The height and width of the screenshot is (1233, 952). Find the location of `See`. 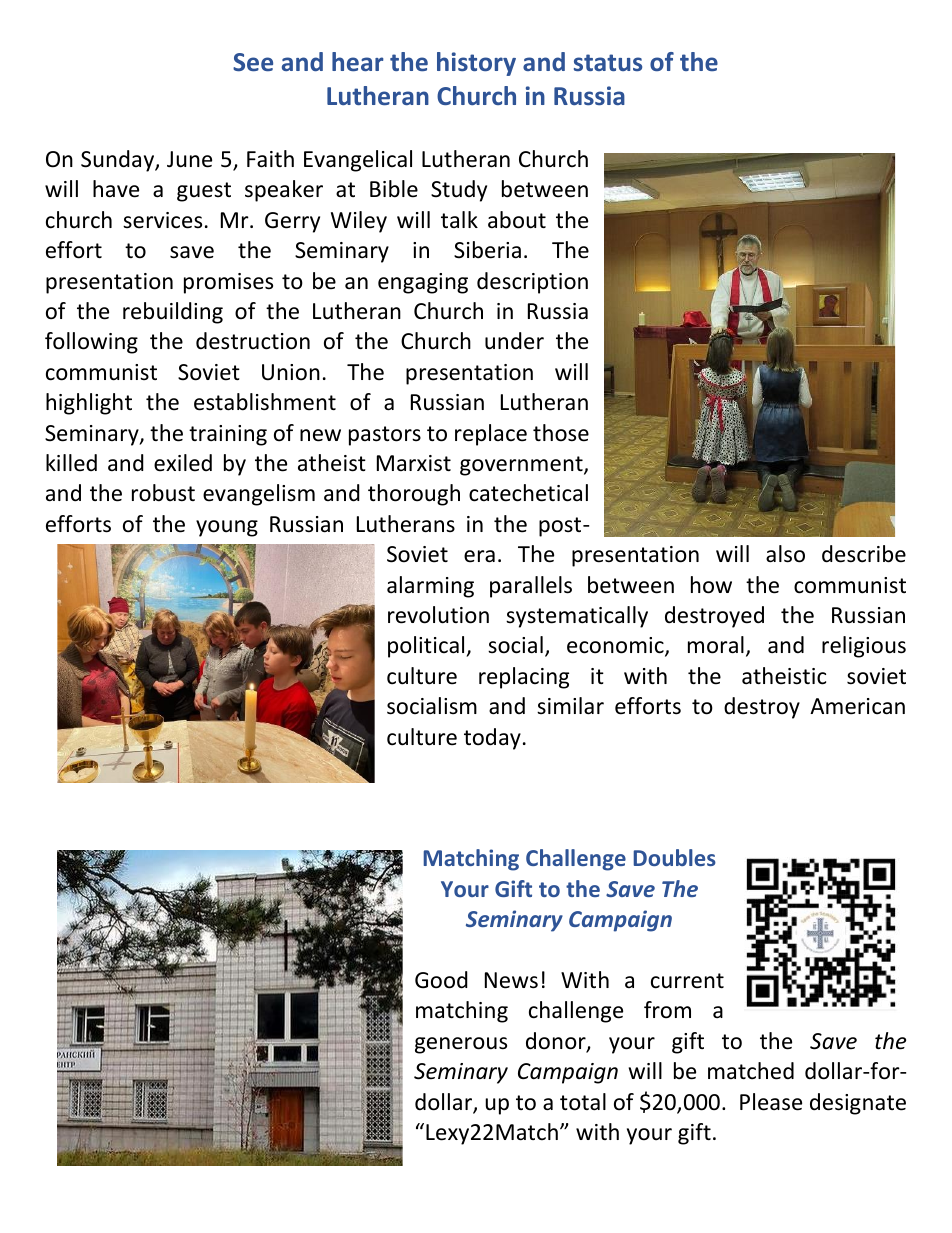

See is located at coordinates (253, 62).
